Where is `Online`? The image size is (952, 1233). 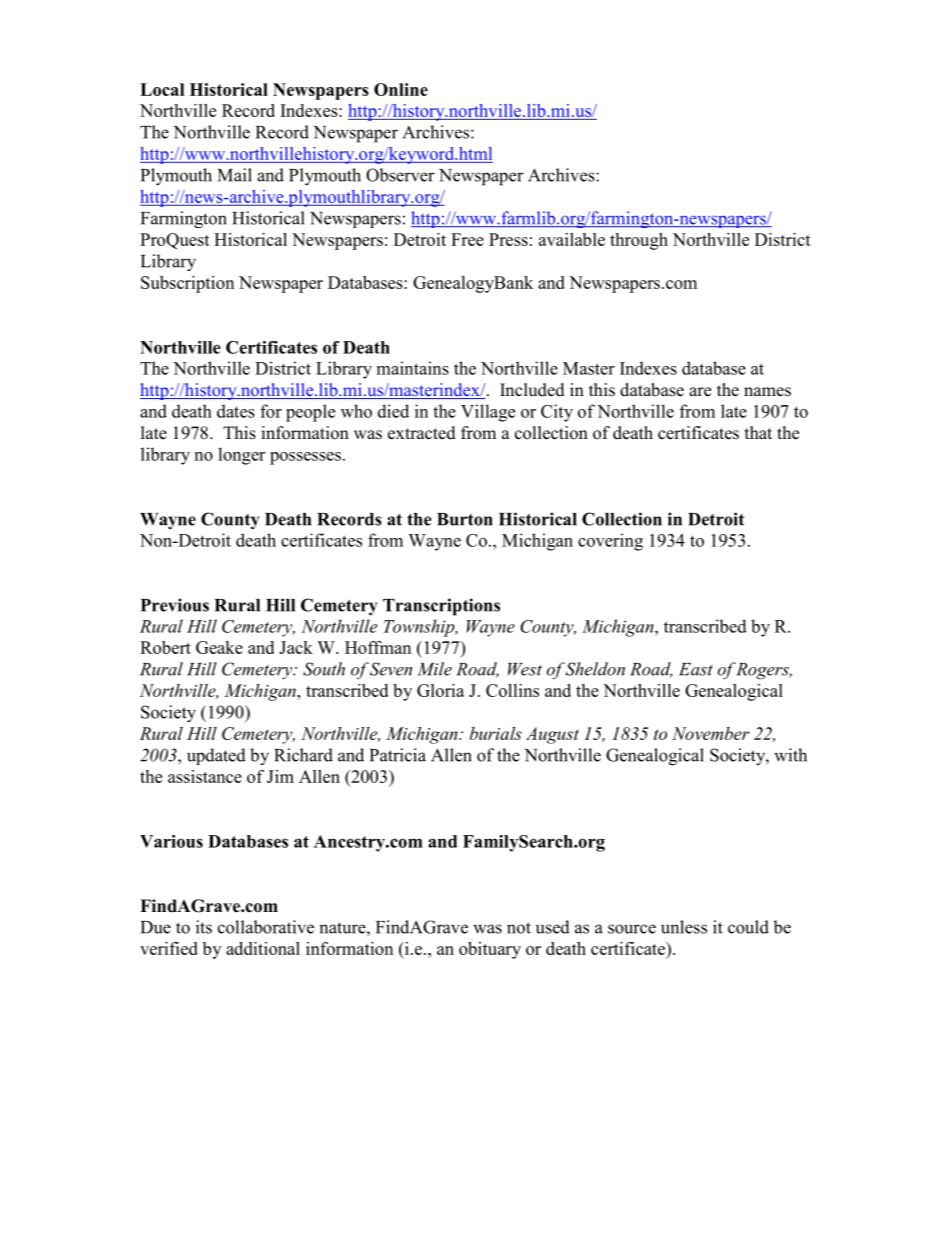
Online is located at coordinates (401, 89).
